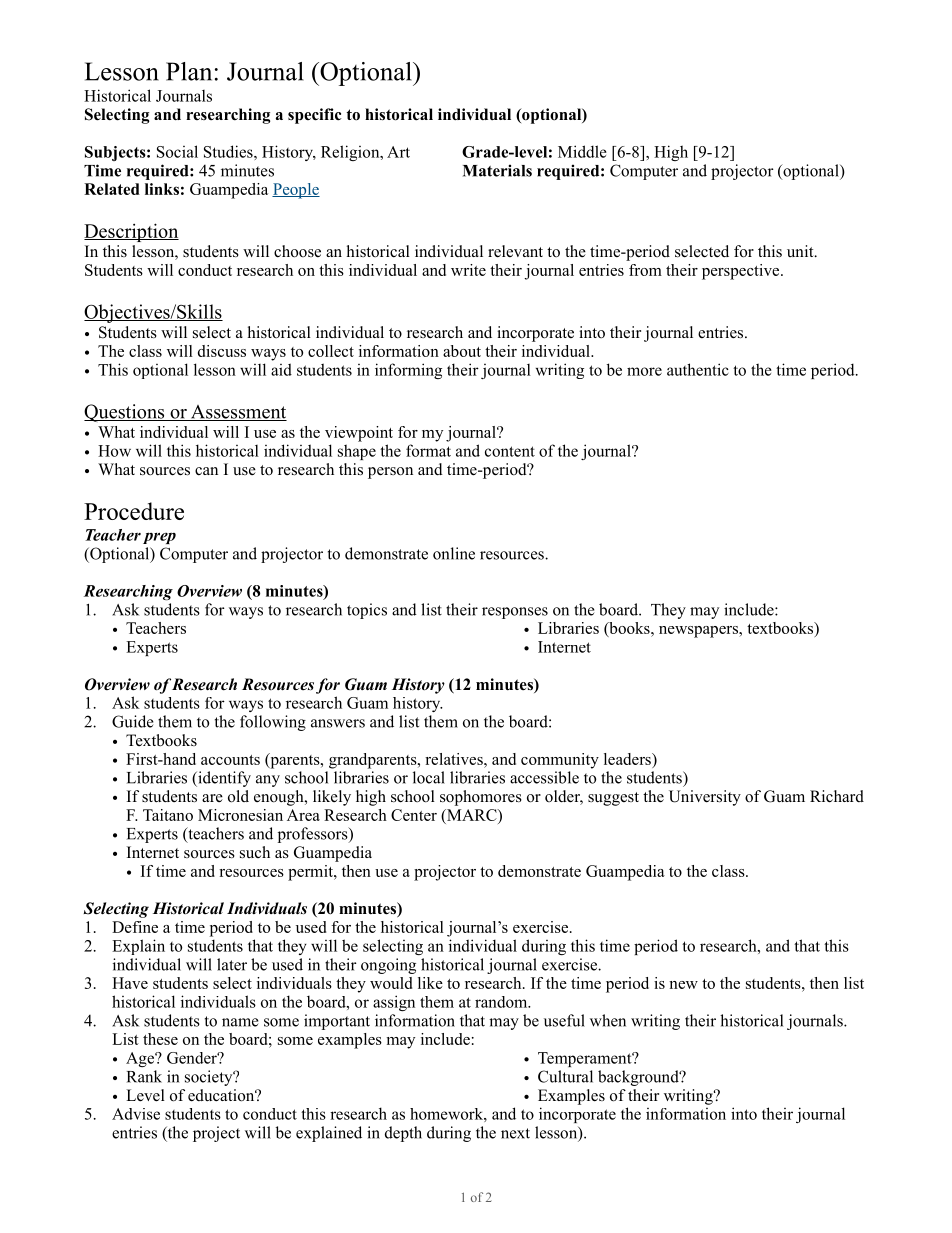  I want to click on Guide, so click(133, 721).
